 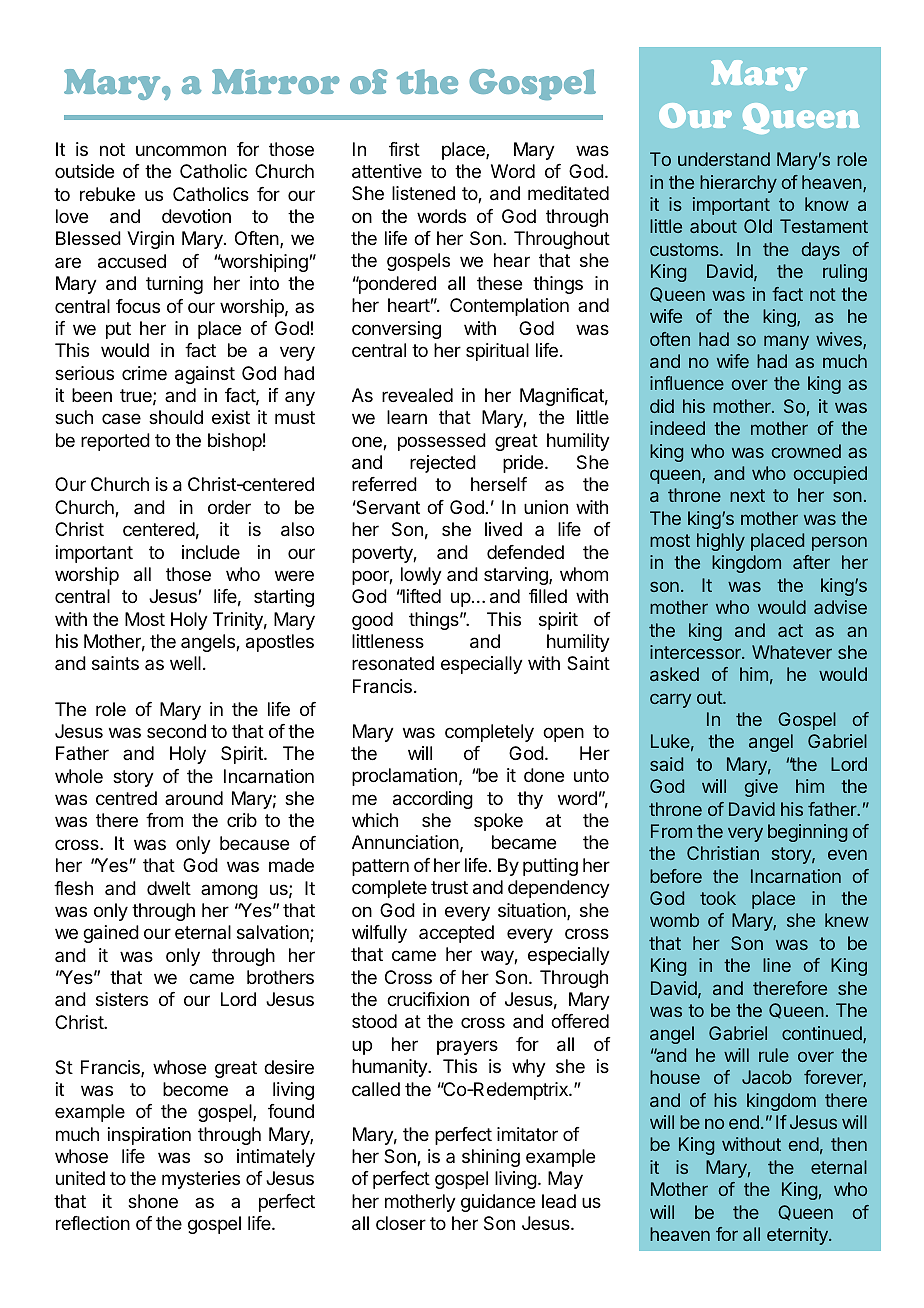 What do you see at coordinates (498, 1203) in the image?
I see `guidance` at bounding box center [498, 1203].
